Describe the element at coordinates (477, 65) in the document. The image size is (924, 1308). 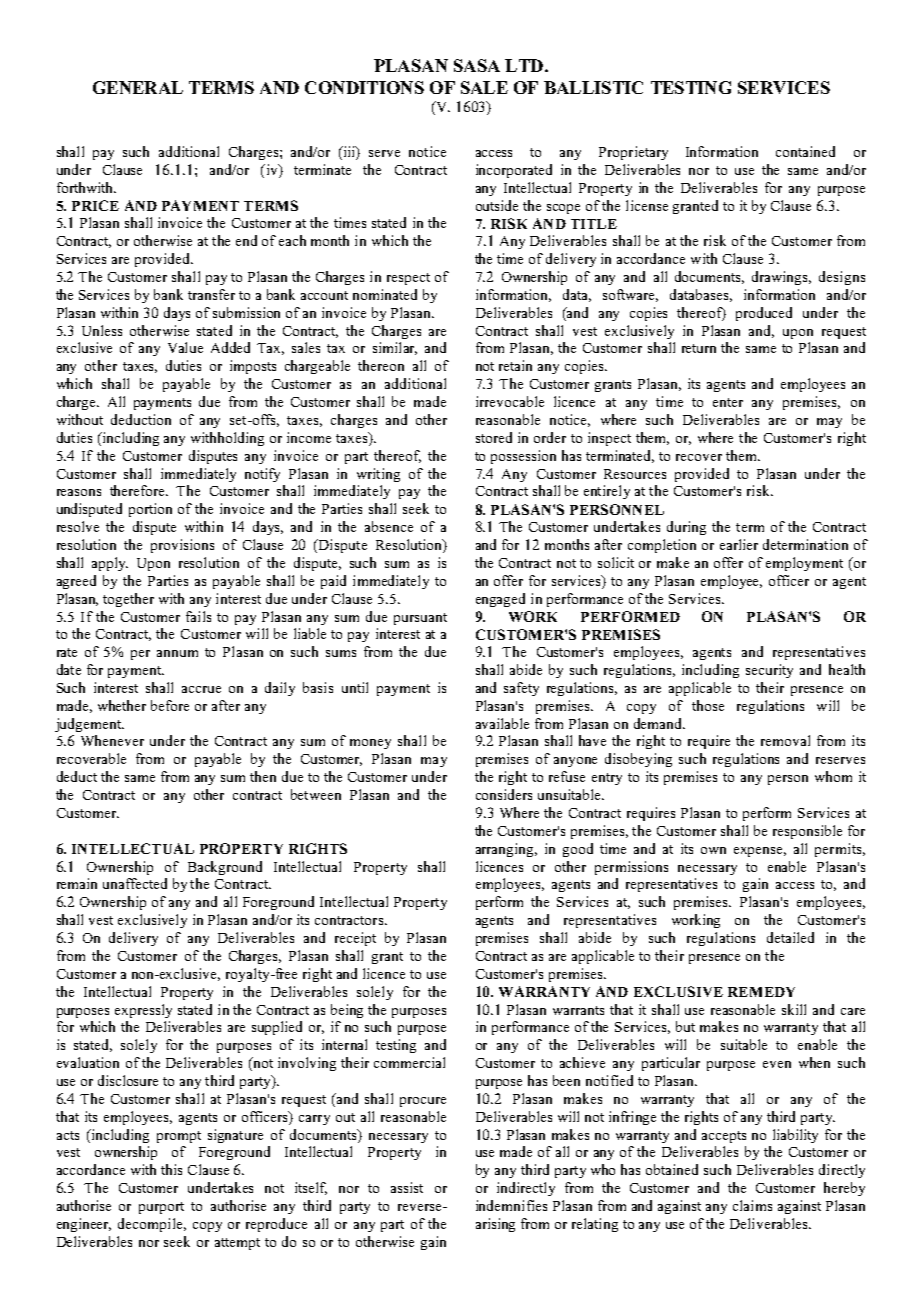
I see `SASA` at that location.
